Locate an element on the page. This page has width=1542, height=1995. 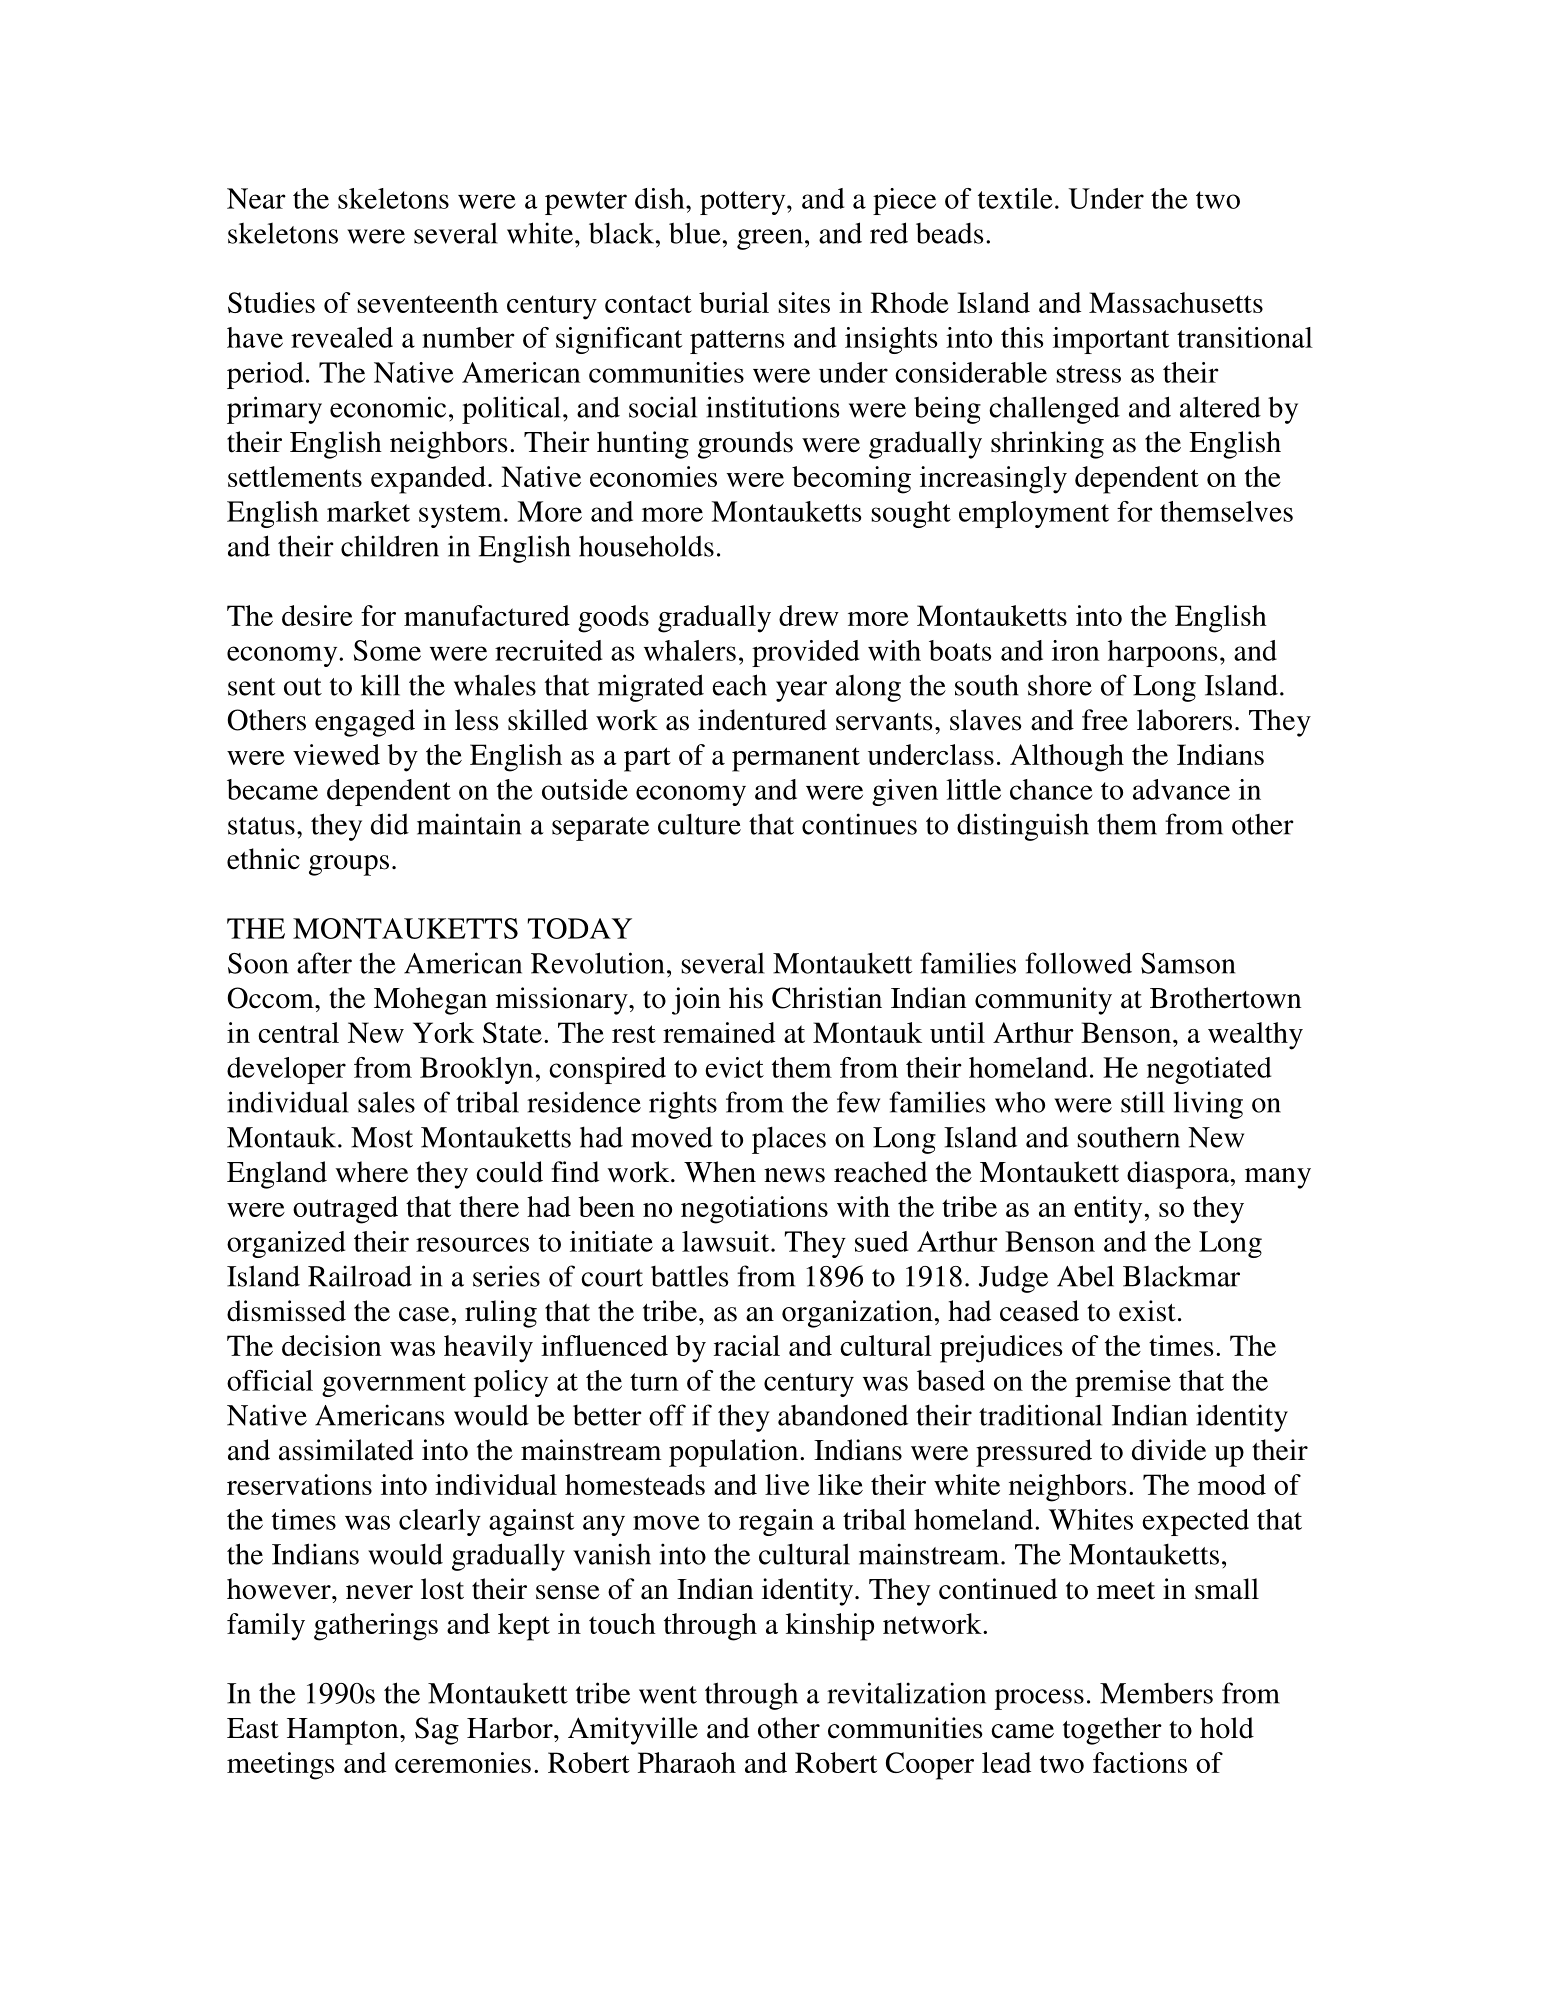
diaspora is located at coordinates (1179, 1175).
